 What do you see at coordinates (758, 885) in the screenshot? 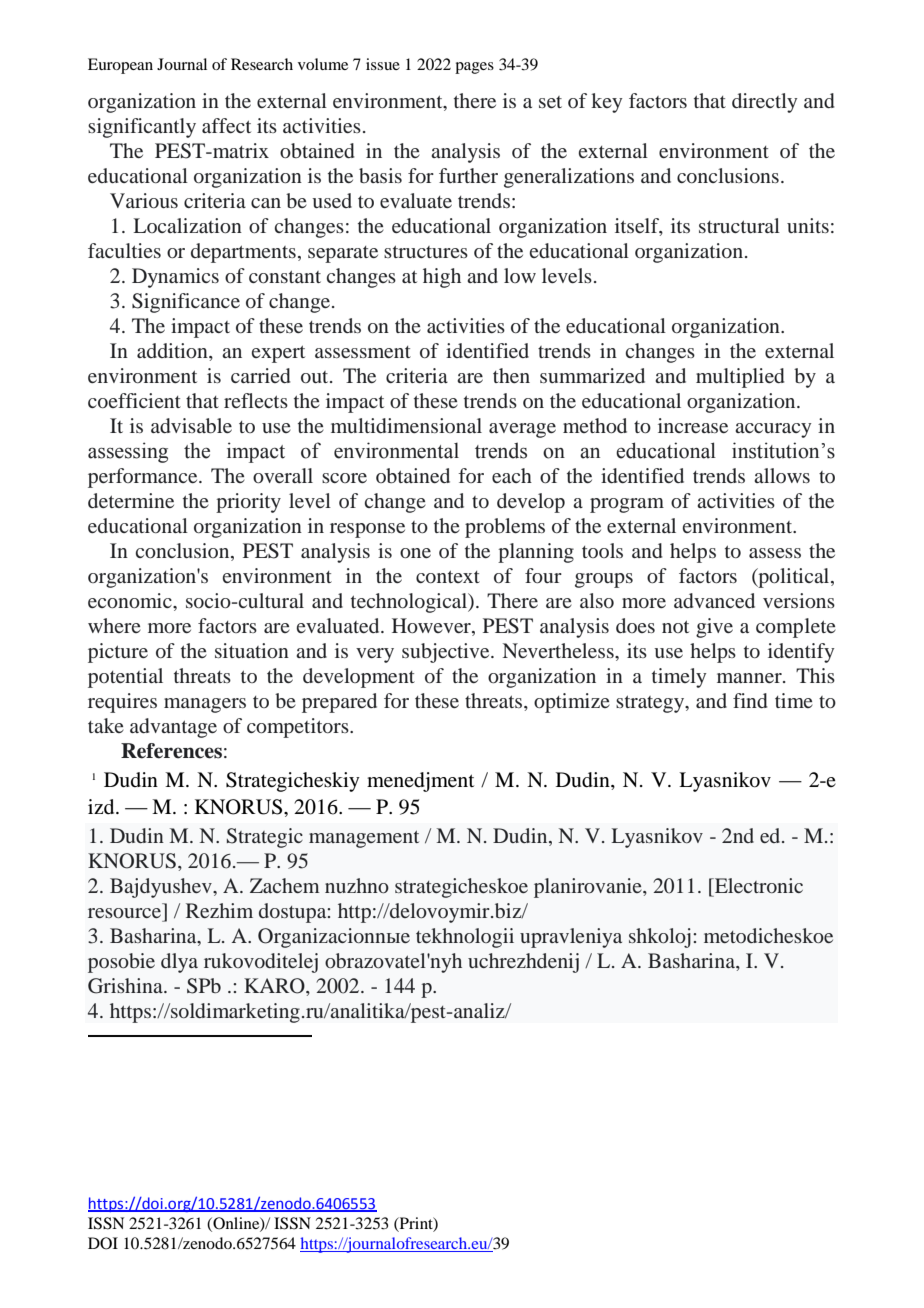
I see `Electronic` at bounding box center [758, 885].
